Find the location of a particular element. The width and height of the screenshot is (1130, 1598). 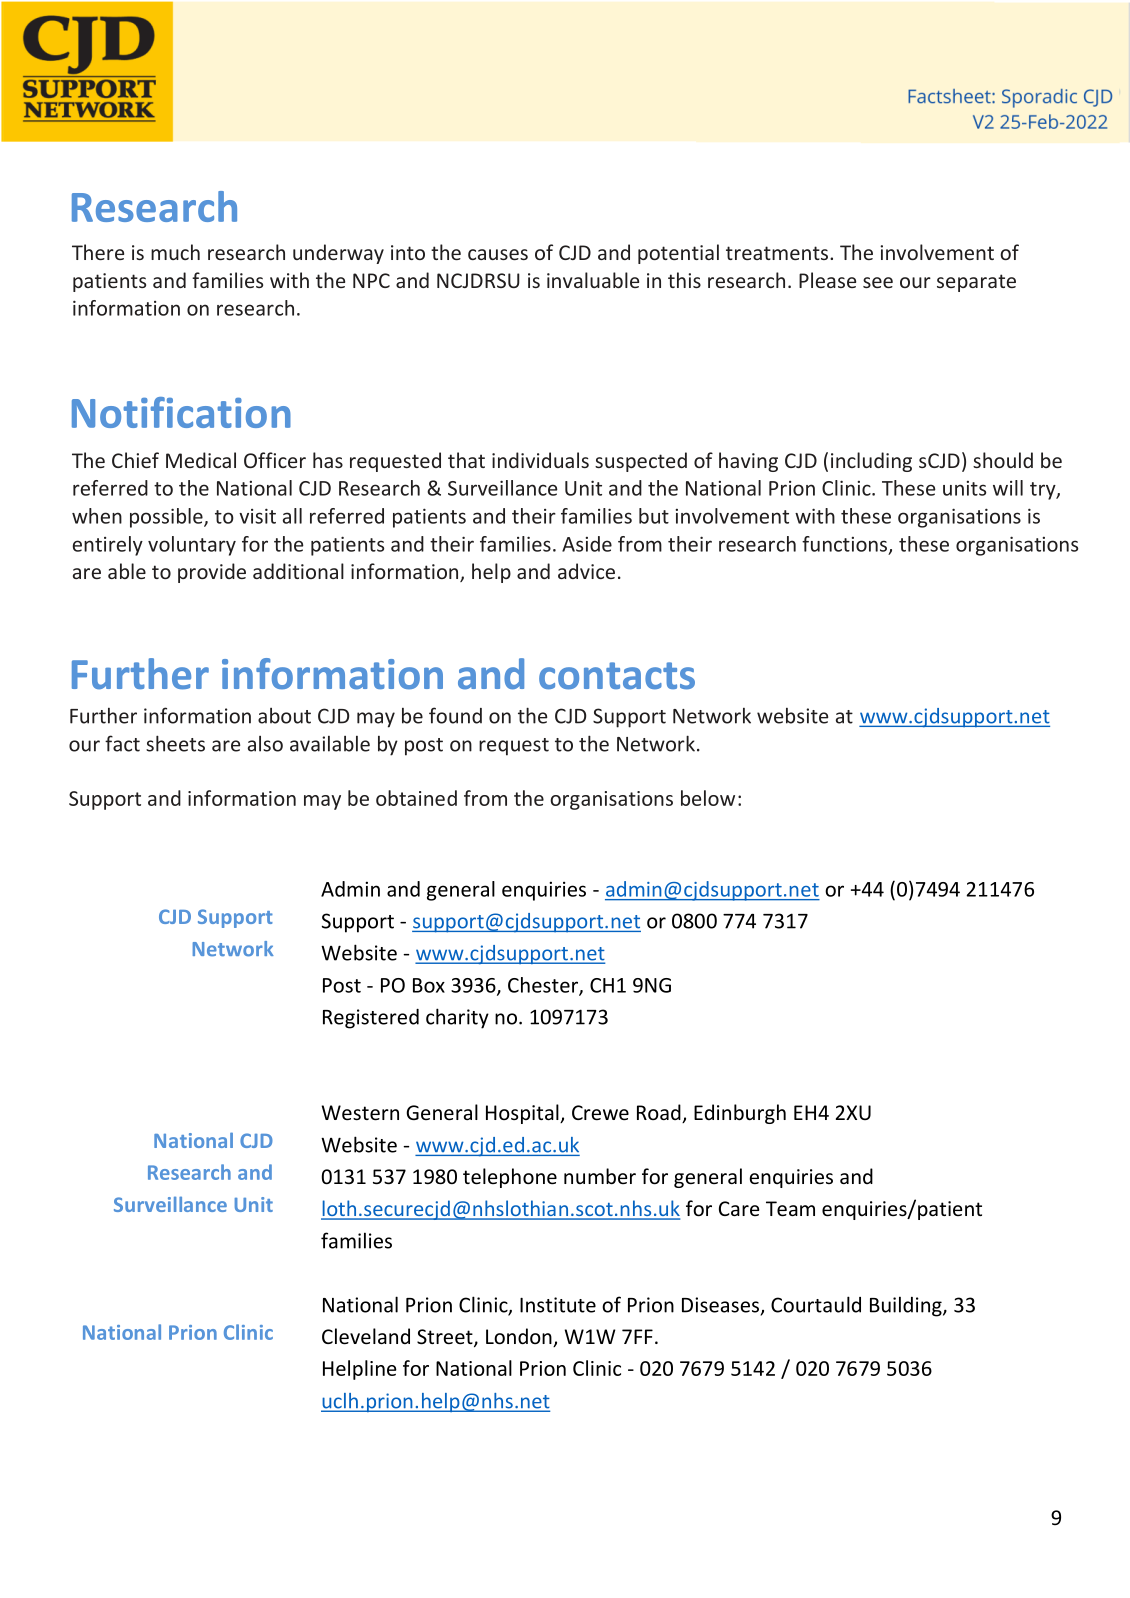

sheets is located at coordinates (175, 743).
